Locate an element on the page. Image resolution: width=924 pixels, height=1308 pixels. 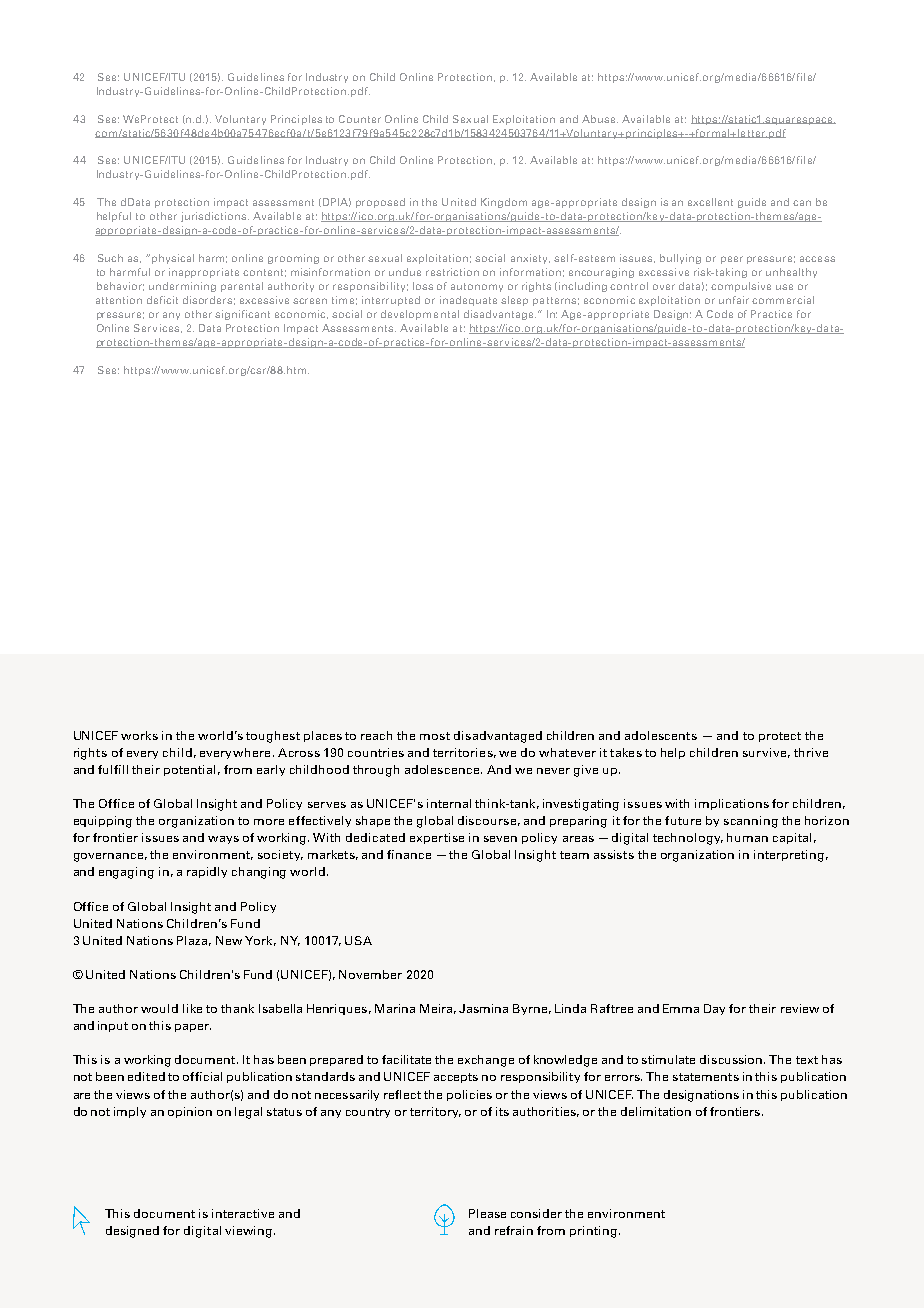
jurisdictions is located at coordinates (213, 217).
